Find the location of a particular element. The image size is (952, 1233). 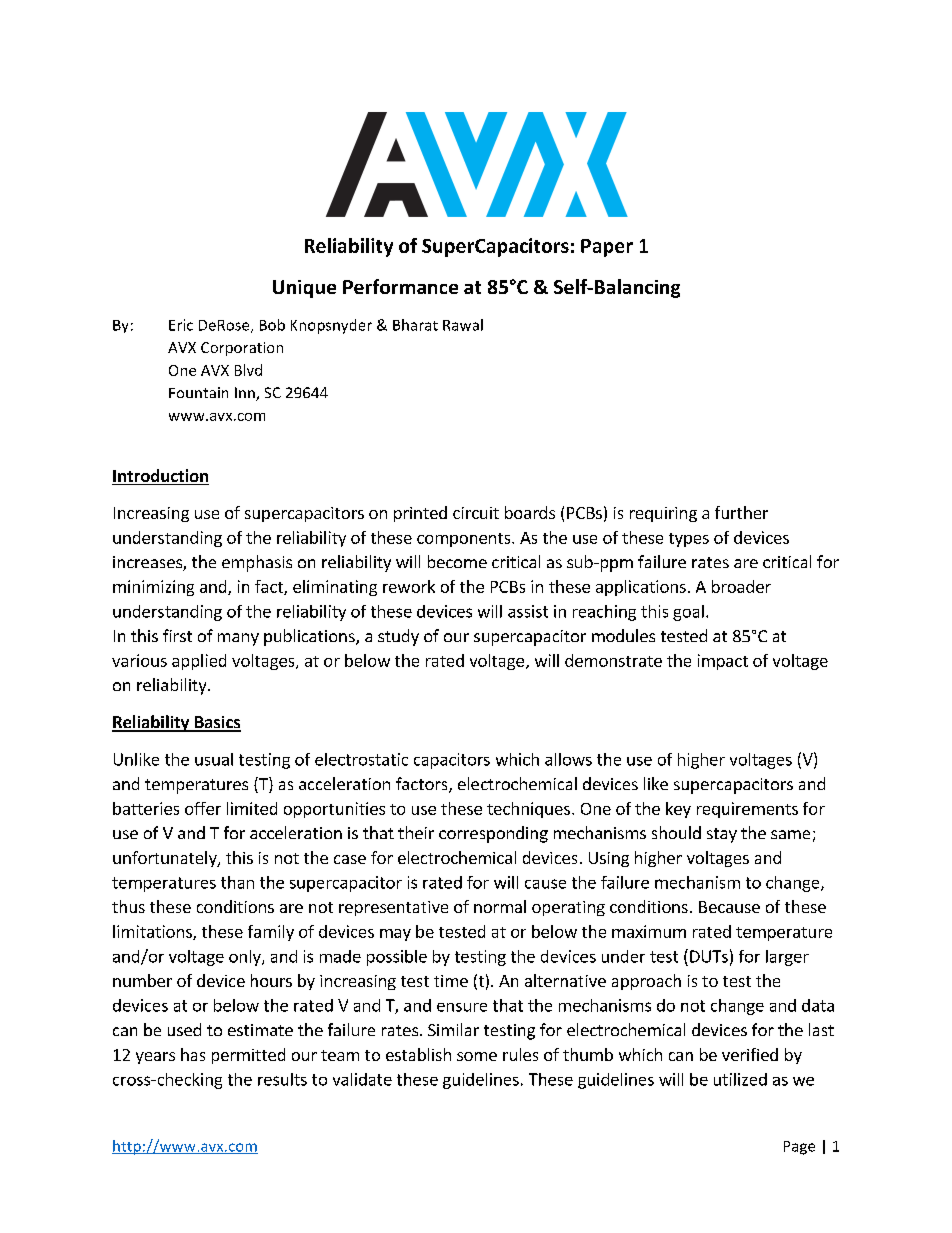

some is located at coordinates (477, 1056).
